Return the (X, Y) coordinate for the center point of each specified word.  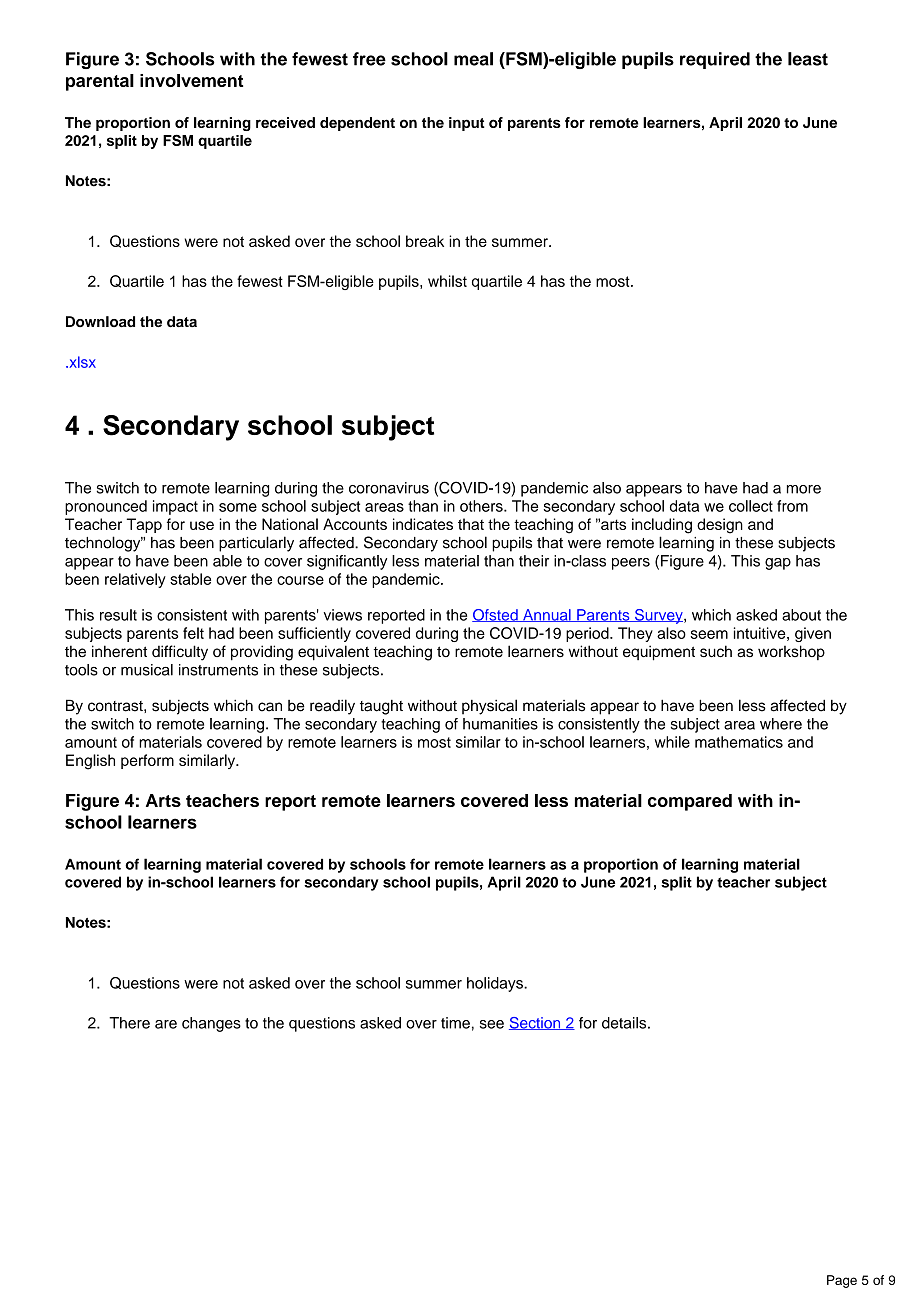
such (716, 651)
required (715, 60)
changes (211, 1024)
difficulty (180, 653)
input (467, 124)
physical (489, 707)
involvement (191, 80)
